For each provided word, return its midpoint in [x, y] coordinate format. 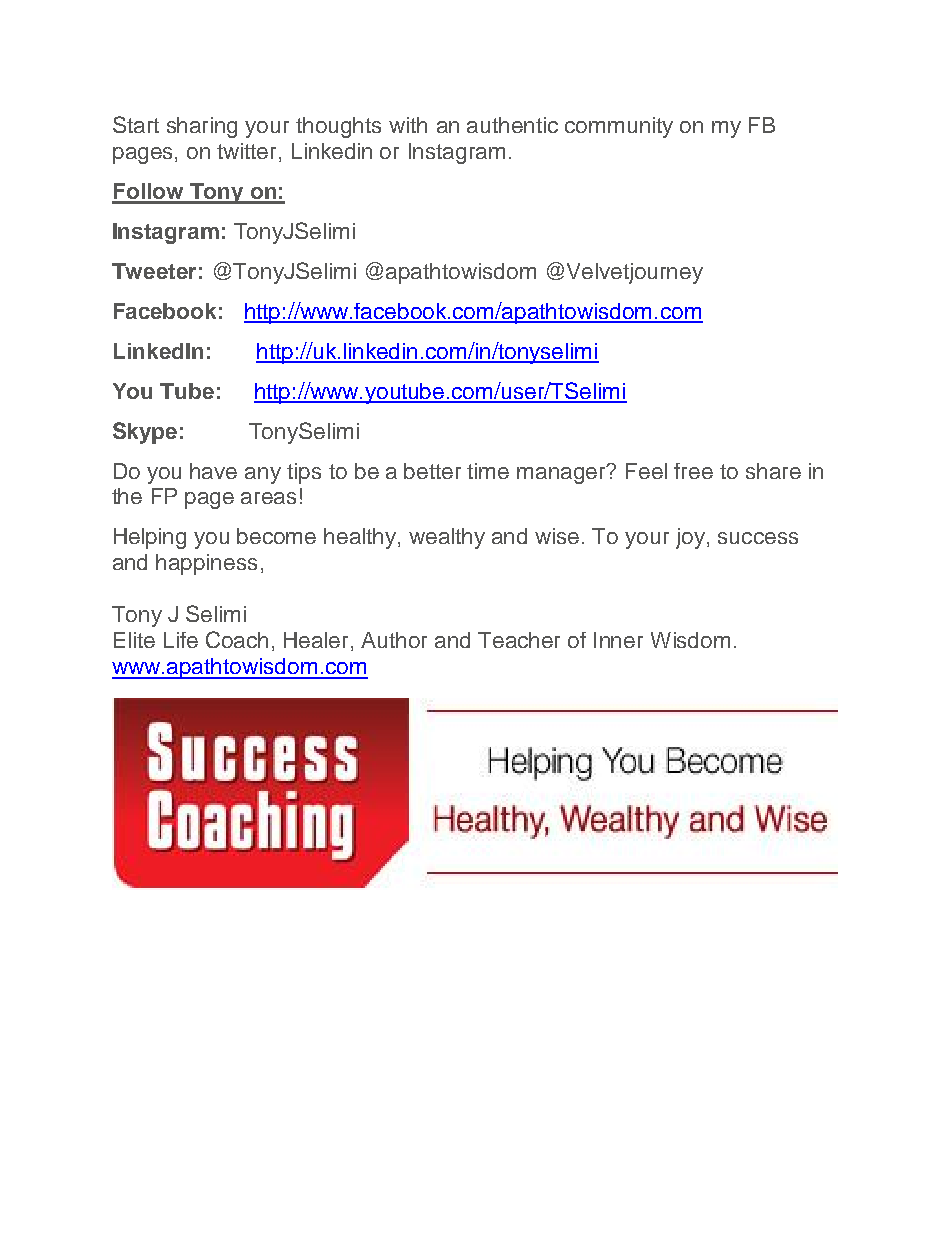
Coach [237, 639]
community [619, 127]
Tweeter [154, 271]
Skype [145, 433]
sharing [202, 127]
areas [268, 498]
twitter [248, 152]
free [693, 471]
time [488, 471]
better [432, 471]
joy [690, 538]
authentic [512, 125]
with [408, 125]
